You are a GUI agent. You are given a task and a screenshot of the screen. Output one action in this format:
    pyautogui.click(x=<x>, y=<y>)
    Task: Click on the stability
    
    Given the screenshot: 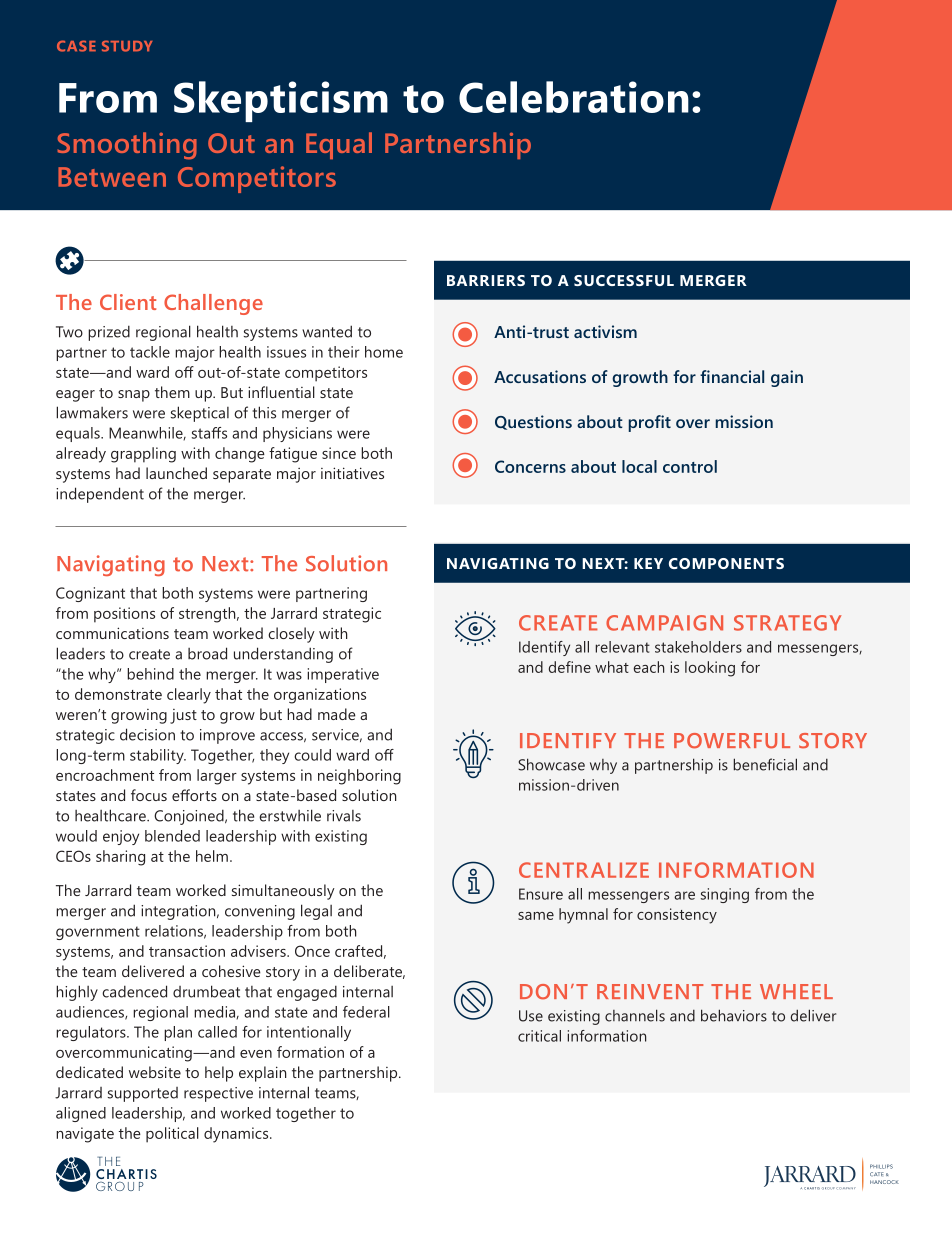 What is the action you would take?
    pyautogui.click(x=158, y=756)
